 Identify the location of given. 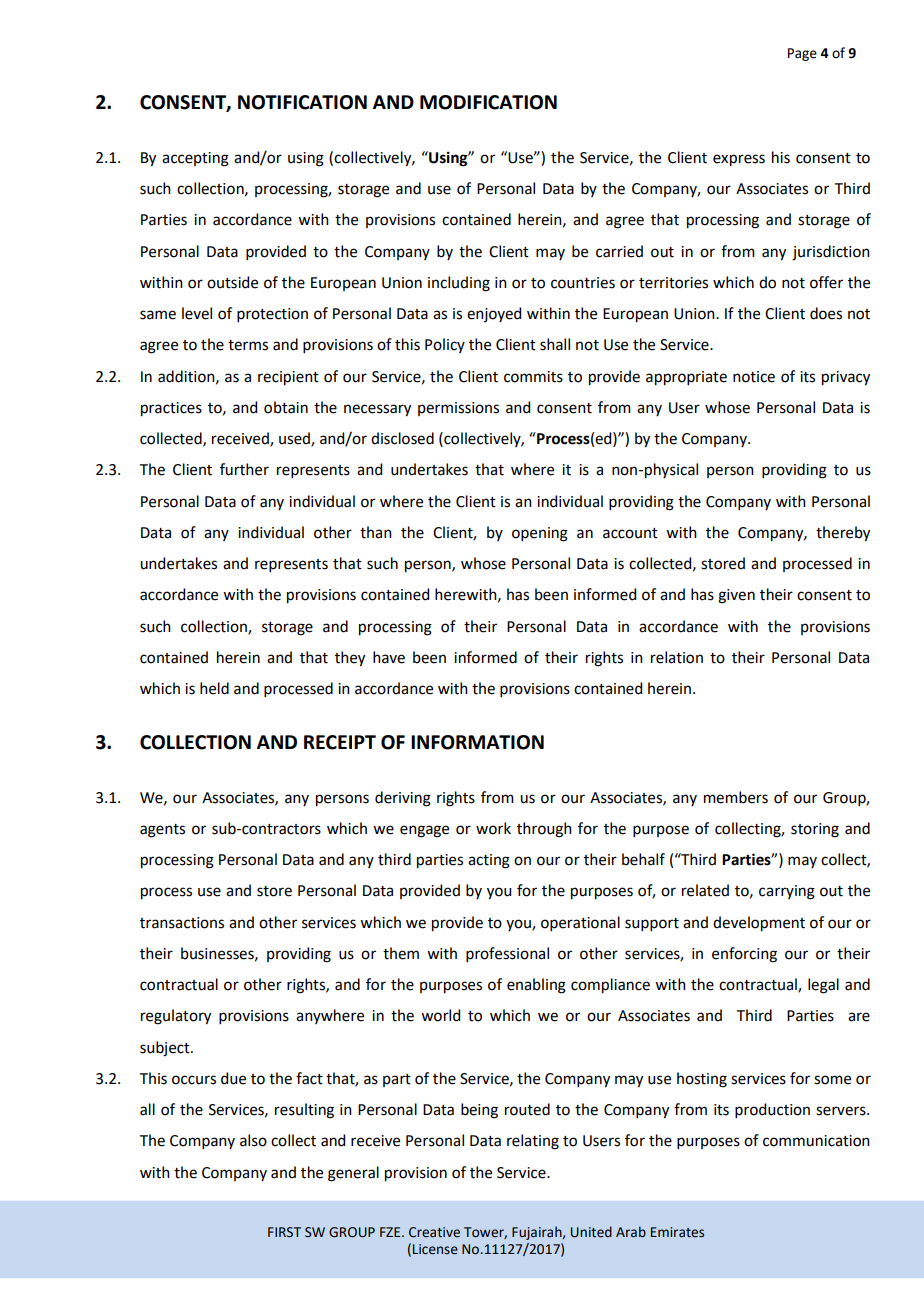
(736, 596).
